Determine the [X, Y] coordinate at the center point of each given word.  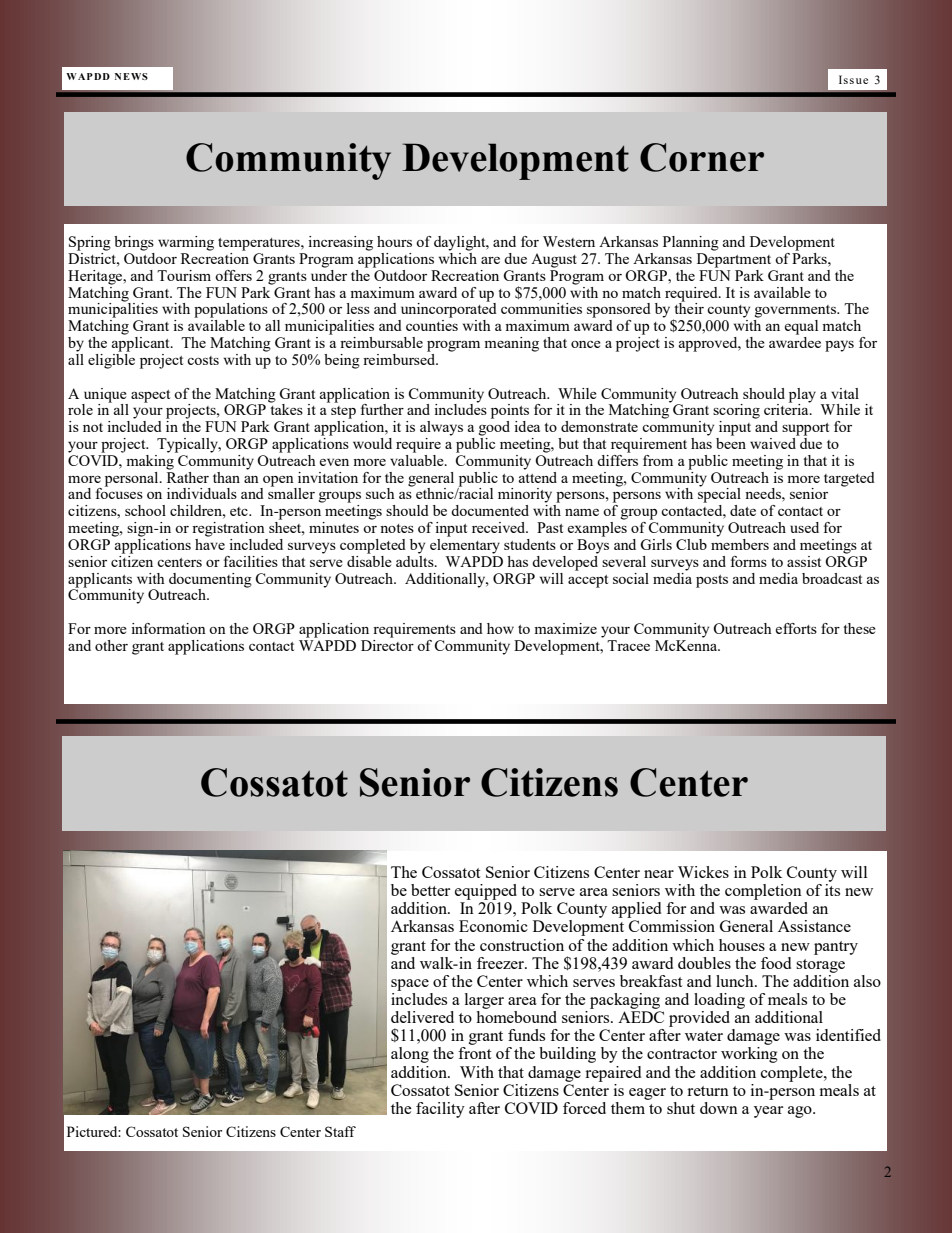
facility [440, 1110]
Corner [702, 157]
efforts [796, 628]
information [168, 628]
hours [394, 241]
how [500, 628]
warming [186, 243]
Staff [340, 1131]
